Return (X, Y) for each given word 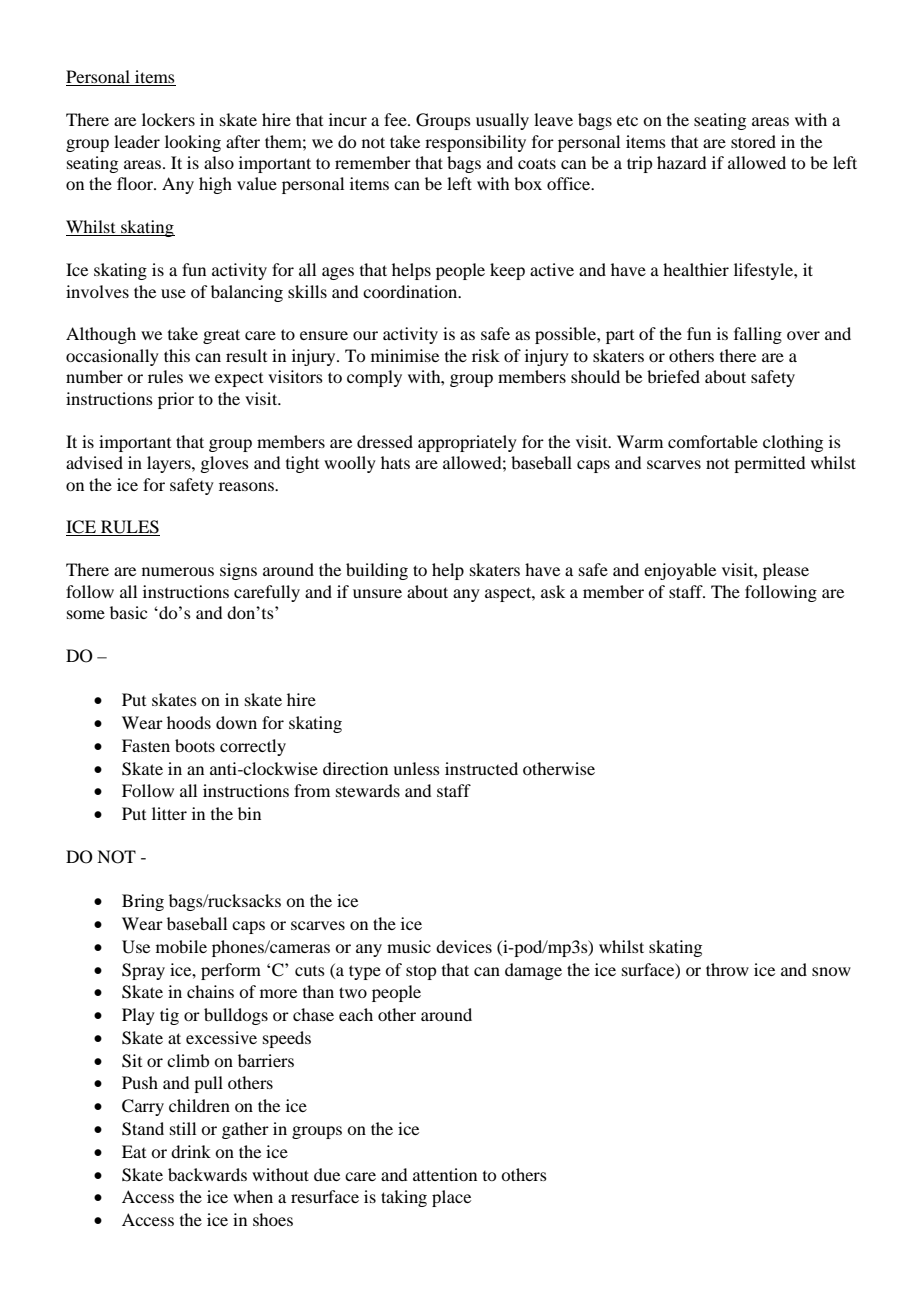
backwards (207, 1174)
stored (753, 141)
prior (176, 400)
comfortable (713, 441)
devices (464, 946)
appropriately (467, 443)
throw (727, 969)
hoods (189, 722)
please (786, 571)
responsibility (475, 143)
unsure (377, 593)
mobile (181, 946)
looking (193, 143)
